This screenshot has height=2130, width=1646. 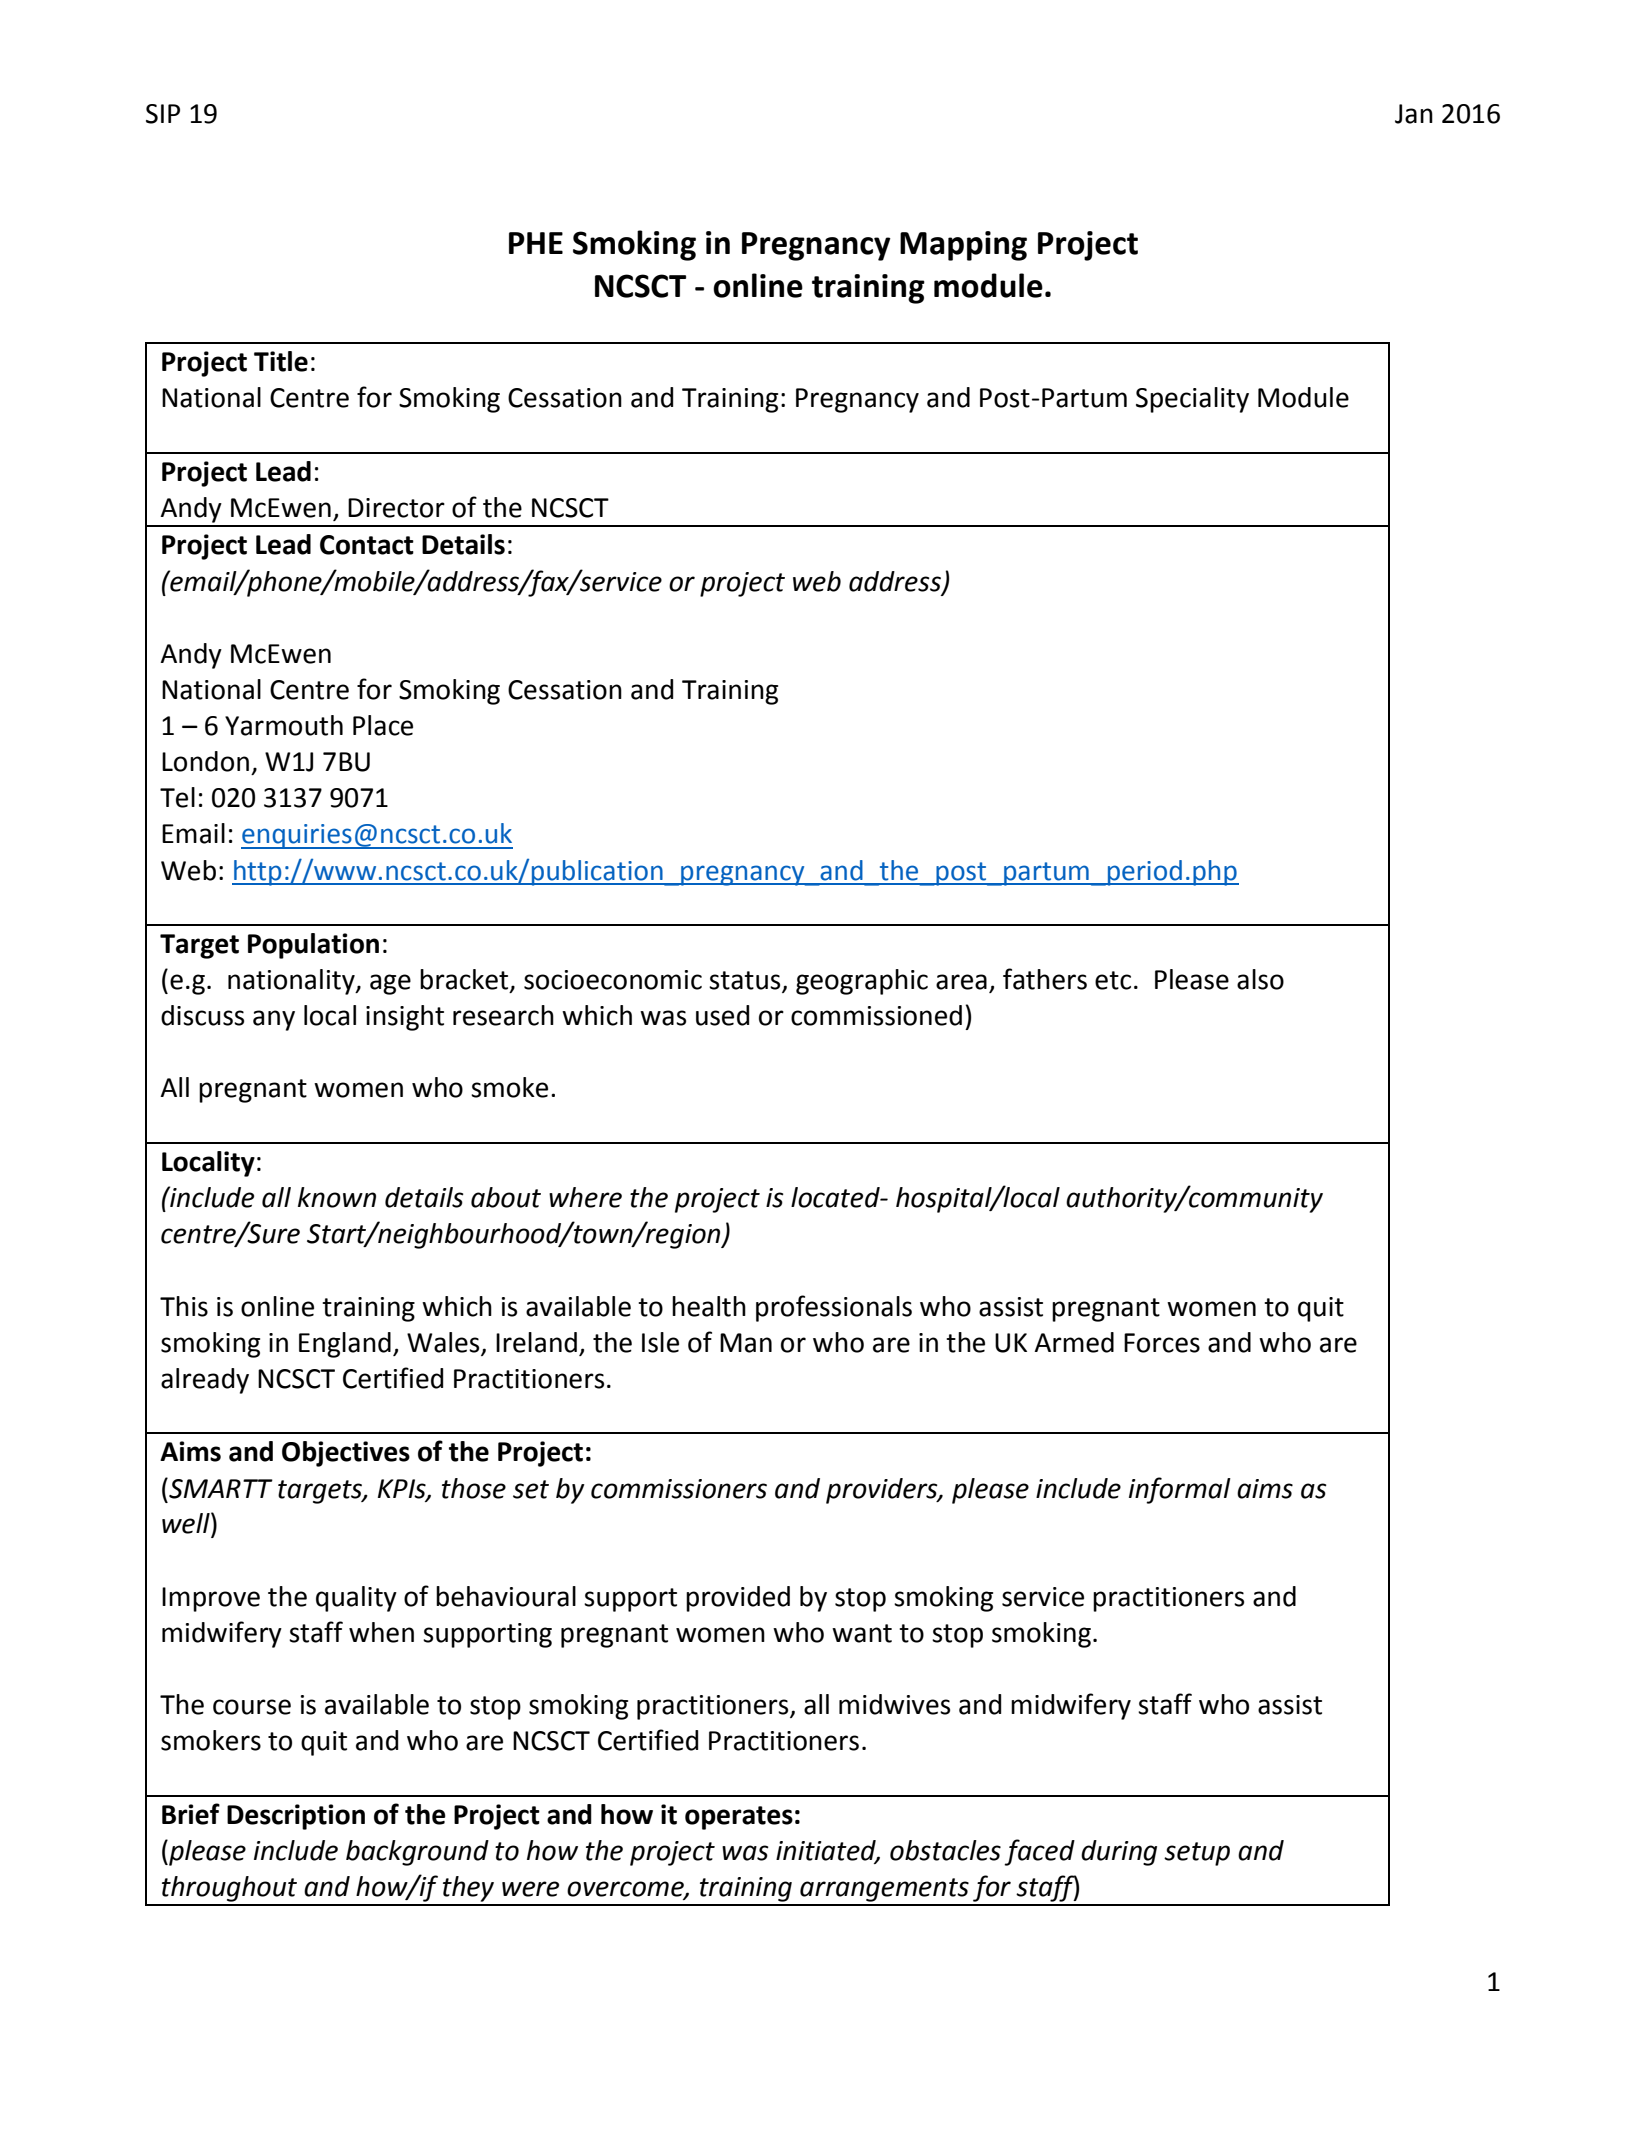 I want to click on status, so click(x=746, y=981).
